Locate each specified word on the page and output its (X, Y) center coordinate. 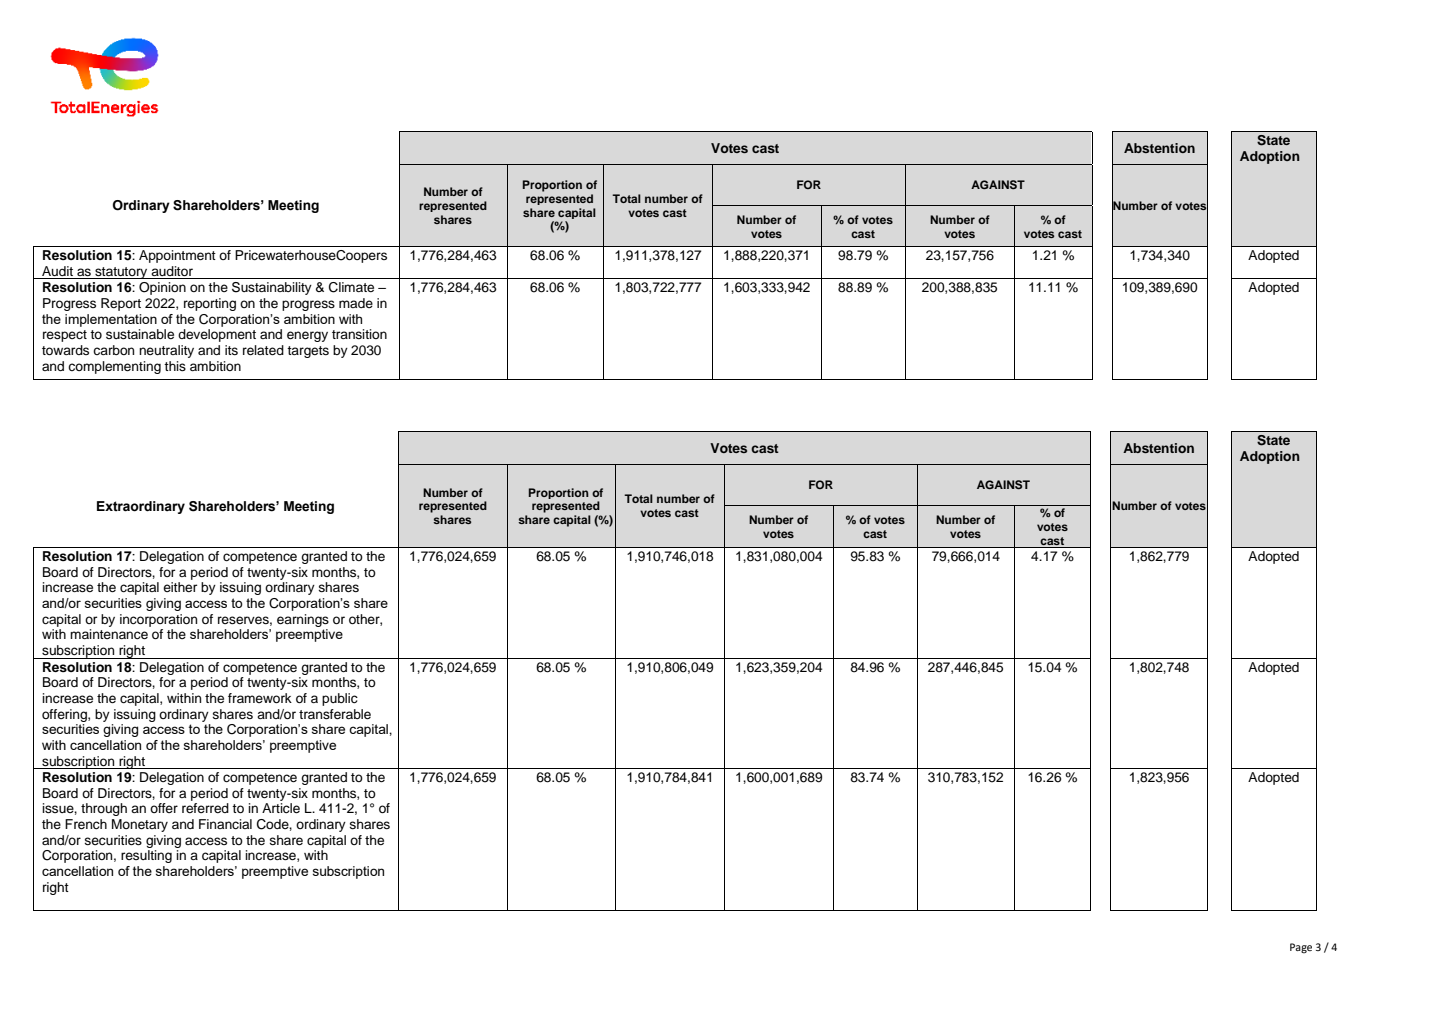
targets (308, 352)
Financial (225, 824)
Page (1301, 948)
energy (307, 336)
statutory (121, 273)
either (180, 587)
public (340, 699)
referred (205, 808)
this (175, 366)
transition (359, 334)
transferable (335, 714)
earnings (303, 620)
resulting (146, 856)
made (356, 303)
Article (281, 808)
